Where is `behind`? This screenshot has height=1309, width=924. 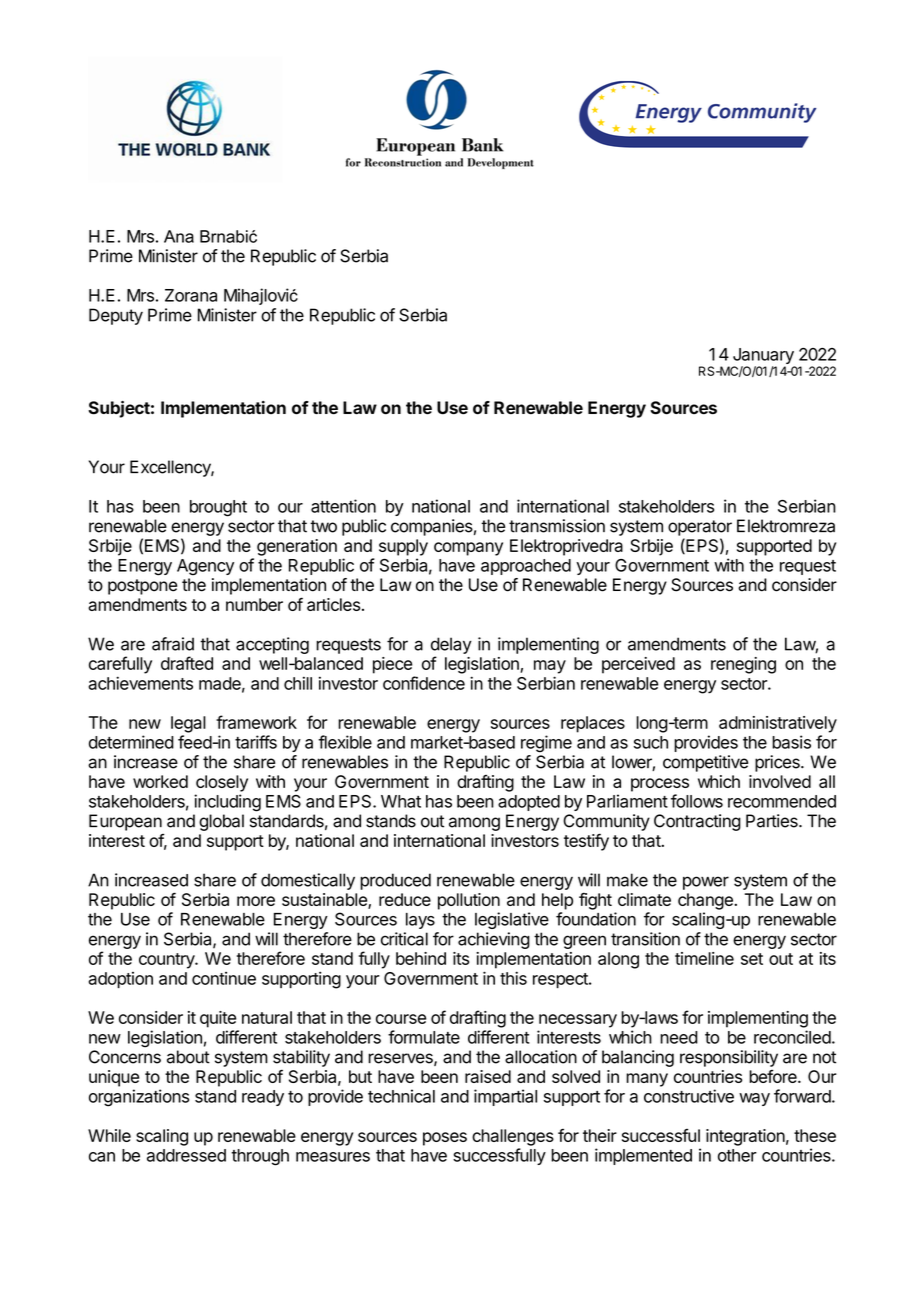
behind is located at coordinates (421, 958).
